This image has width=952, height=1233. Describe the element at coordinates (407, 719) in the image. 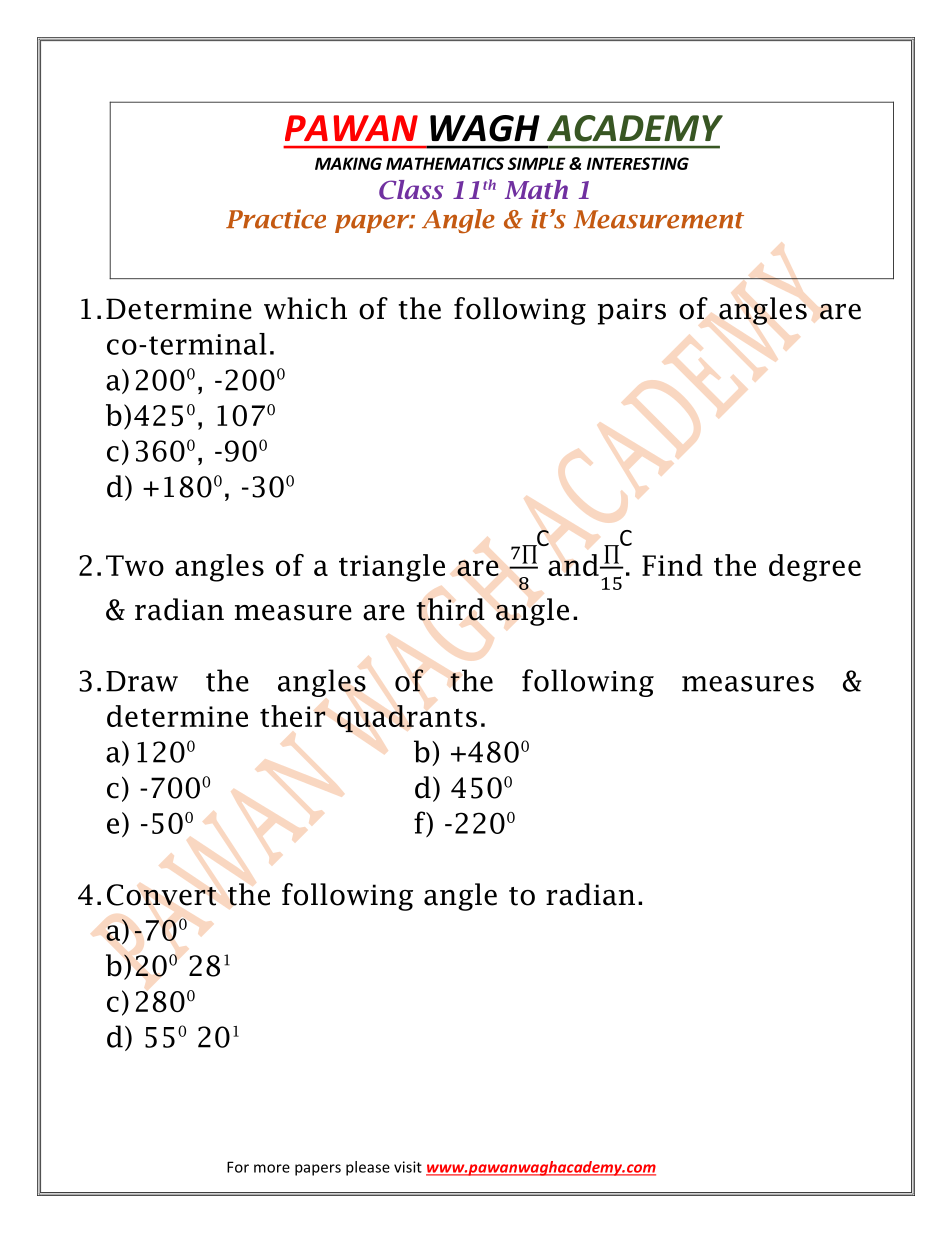

I see `quadrants` at that location.
